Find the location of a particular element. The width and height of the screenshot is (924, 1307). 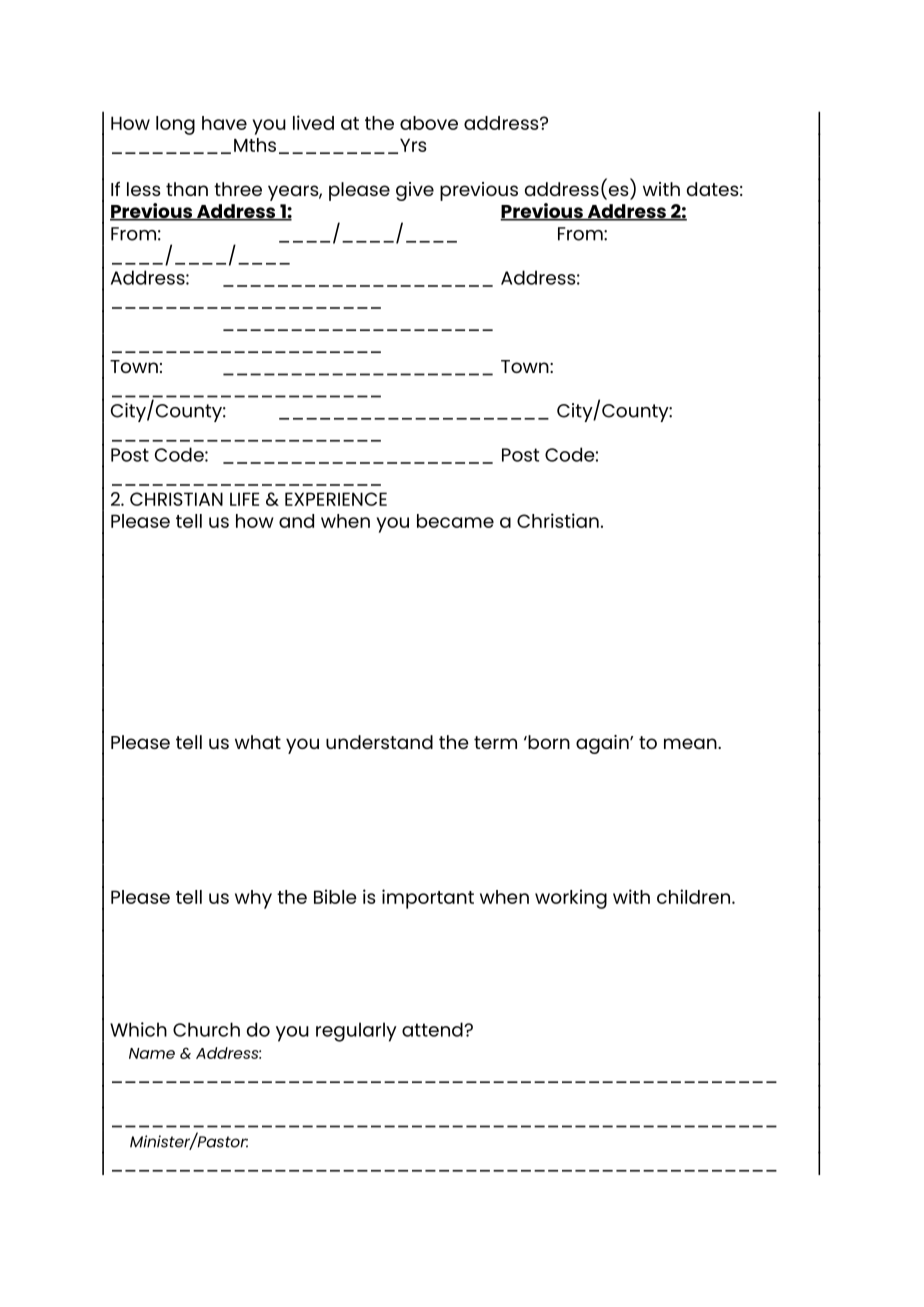

EXPERIENCE is located at coordinates (336, 499).
